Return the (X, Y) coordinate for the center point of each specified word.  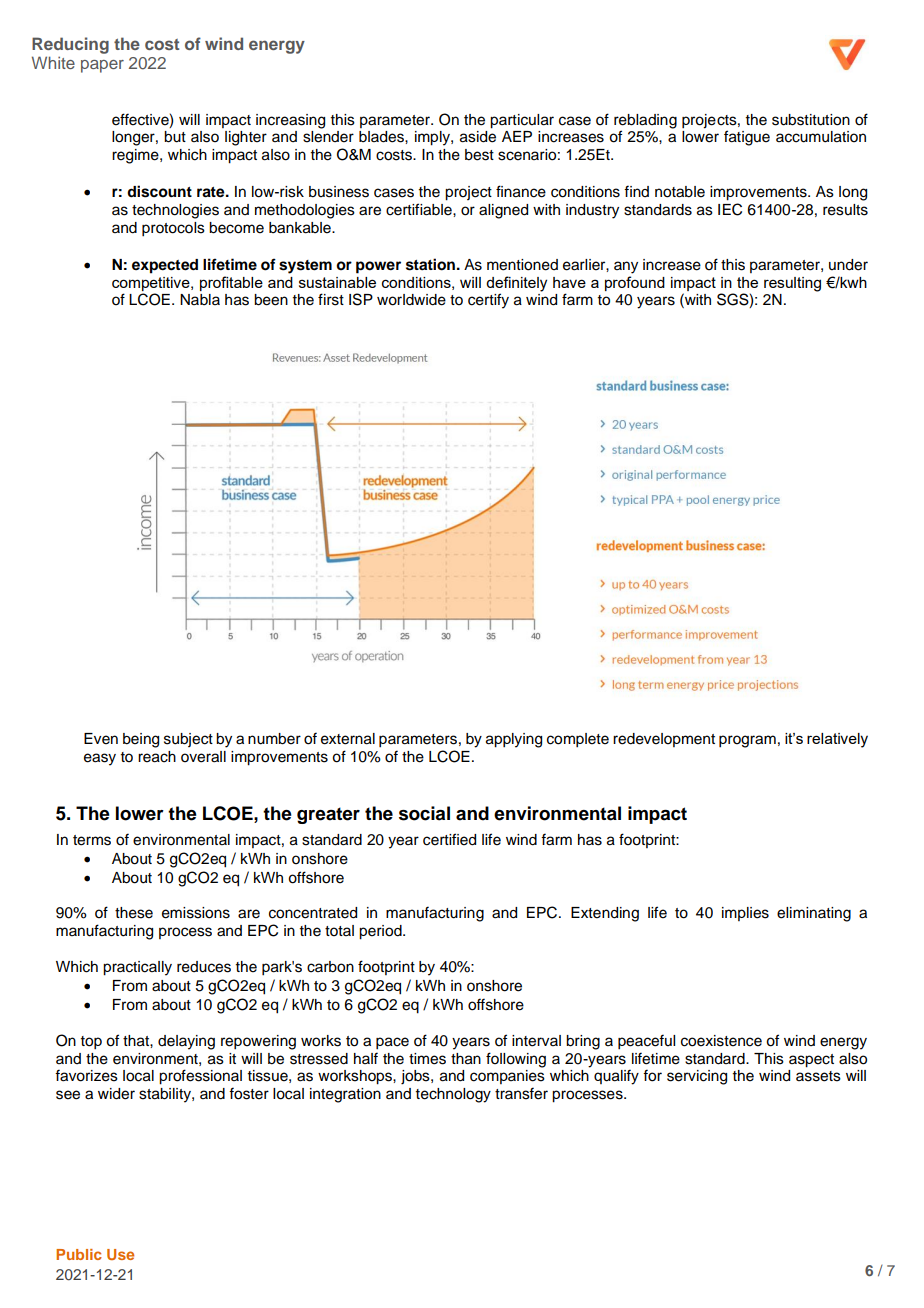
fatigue (747, 138)
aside (478, 137)
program (747, 741)
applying (514, 740)
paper (102, 66)
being (141, 740)
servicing (697, 1077)
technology (453, 1095)
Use (120, 1254)
